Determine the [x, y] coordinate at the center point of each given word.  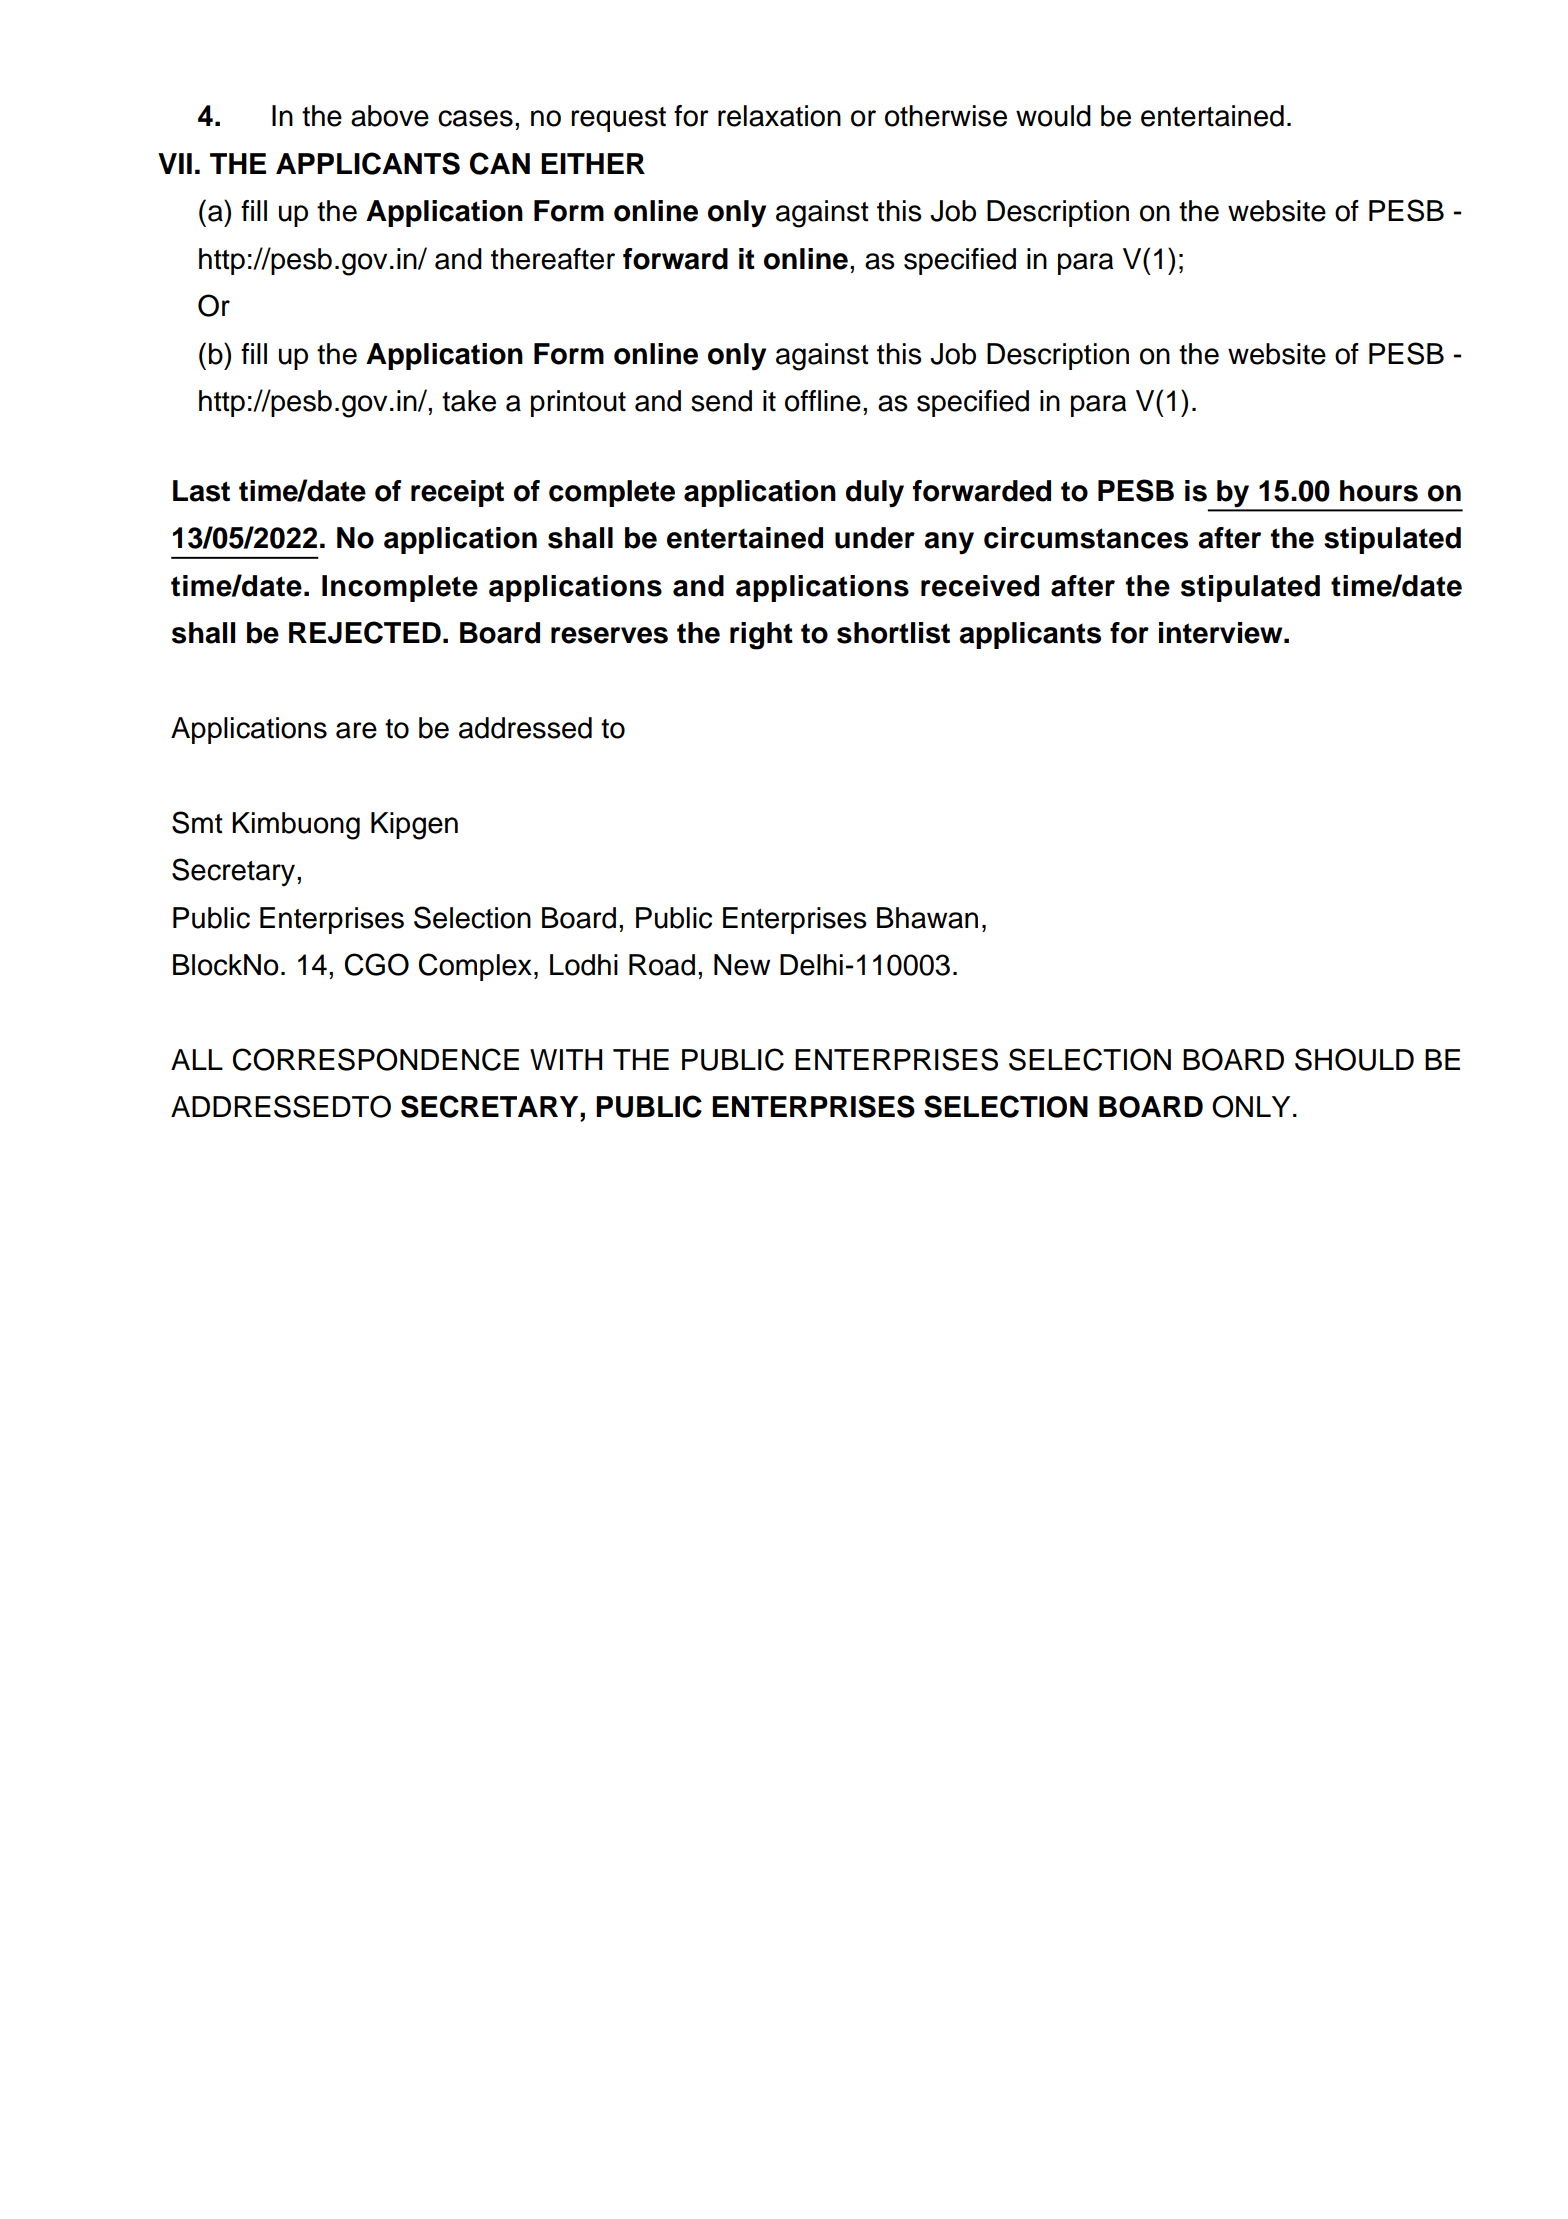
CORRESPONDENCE [376, 1059]
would [1053, 116]
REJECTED [365, 632]
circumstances [1086, 538]
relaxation [779, 116]
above [390, 116]
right [761, 636]
